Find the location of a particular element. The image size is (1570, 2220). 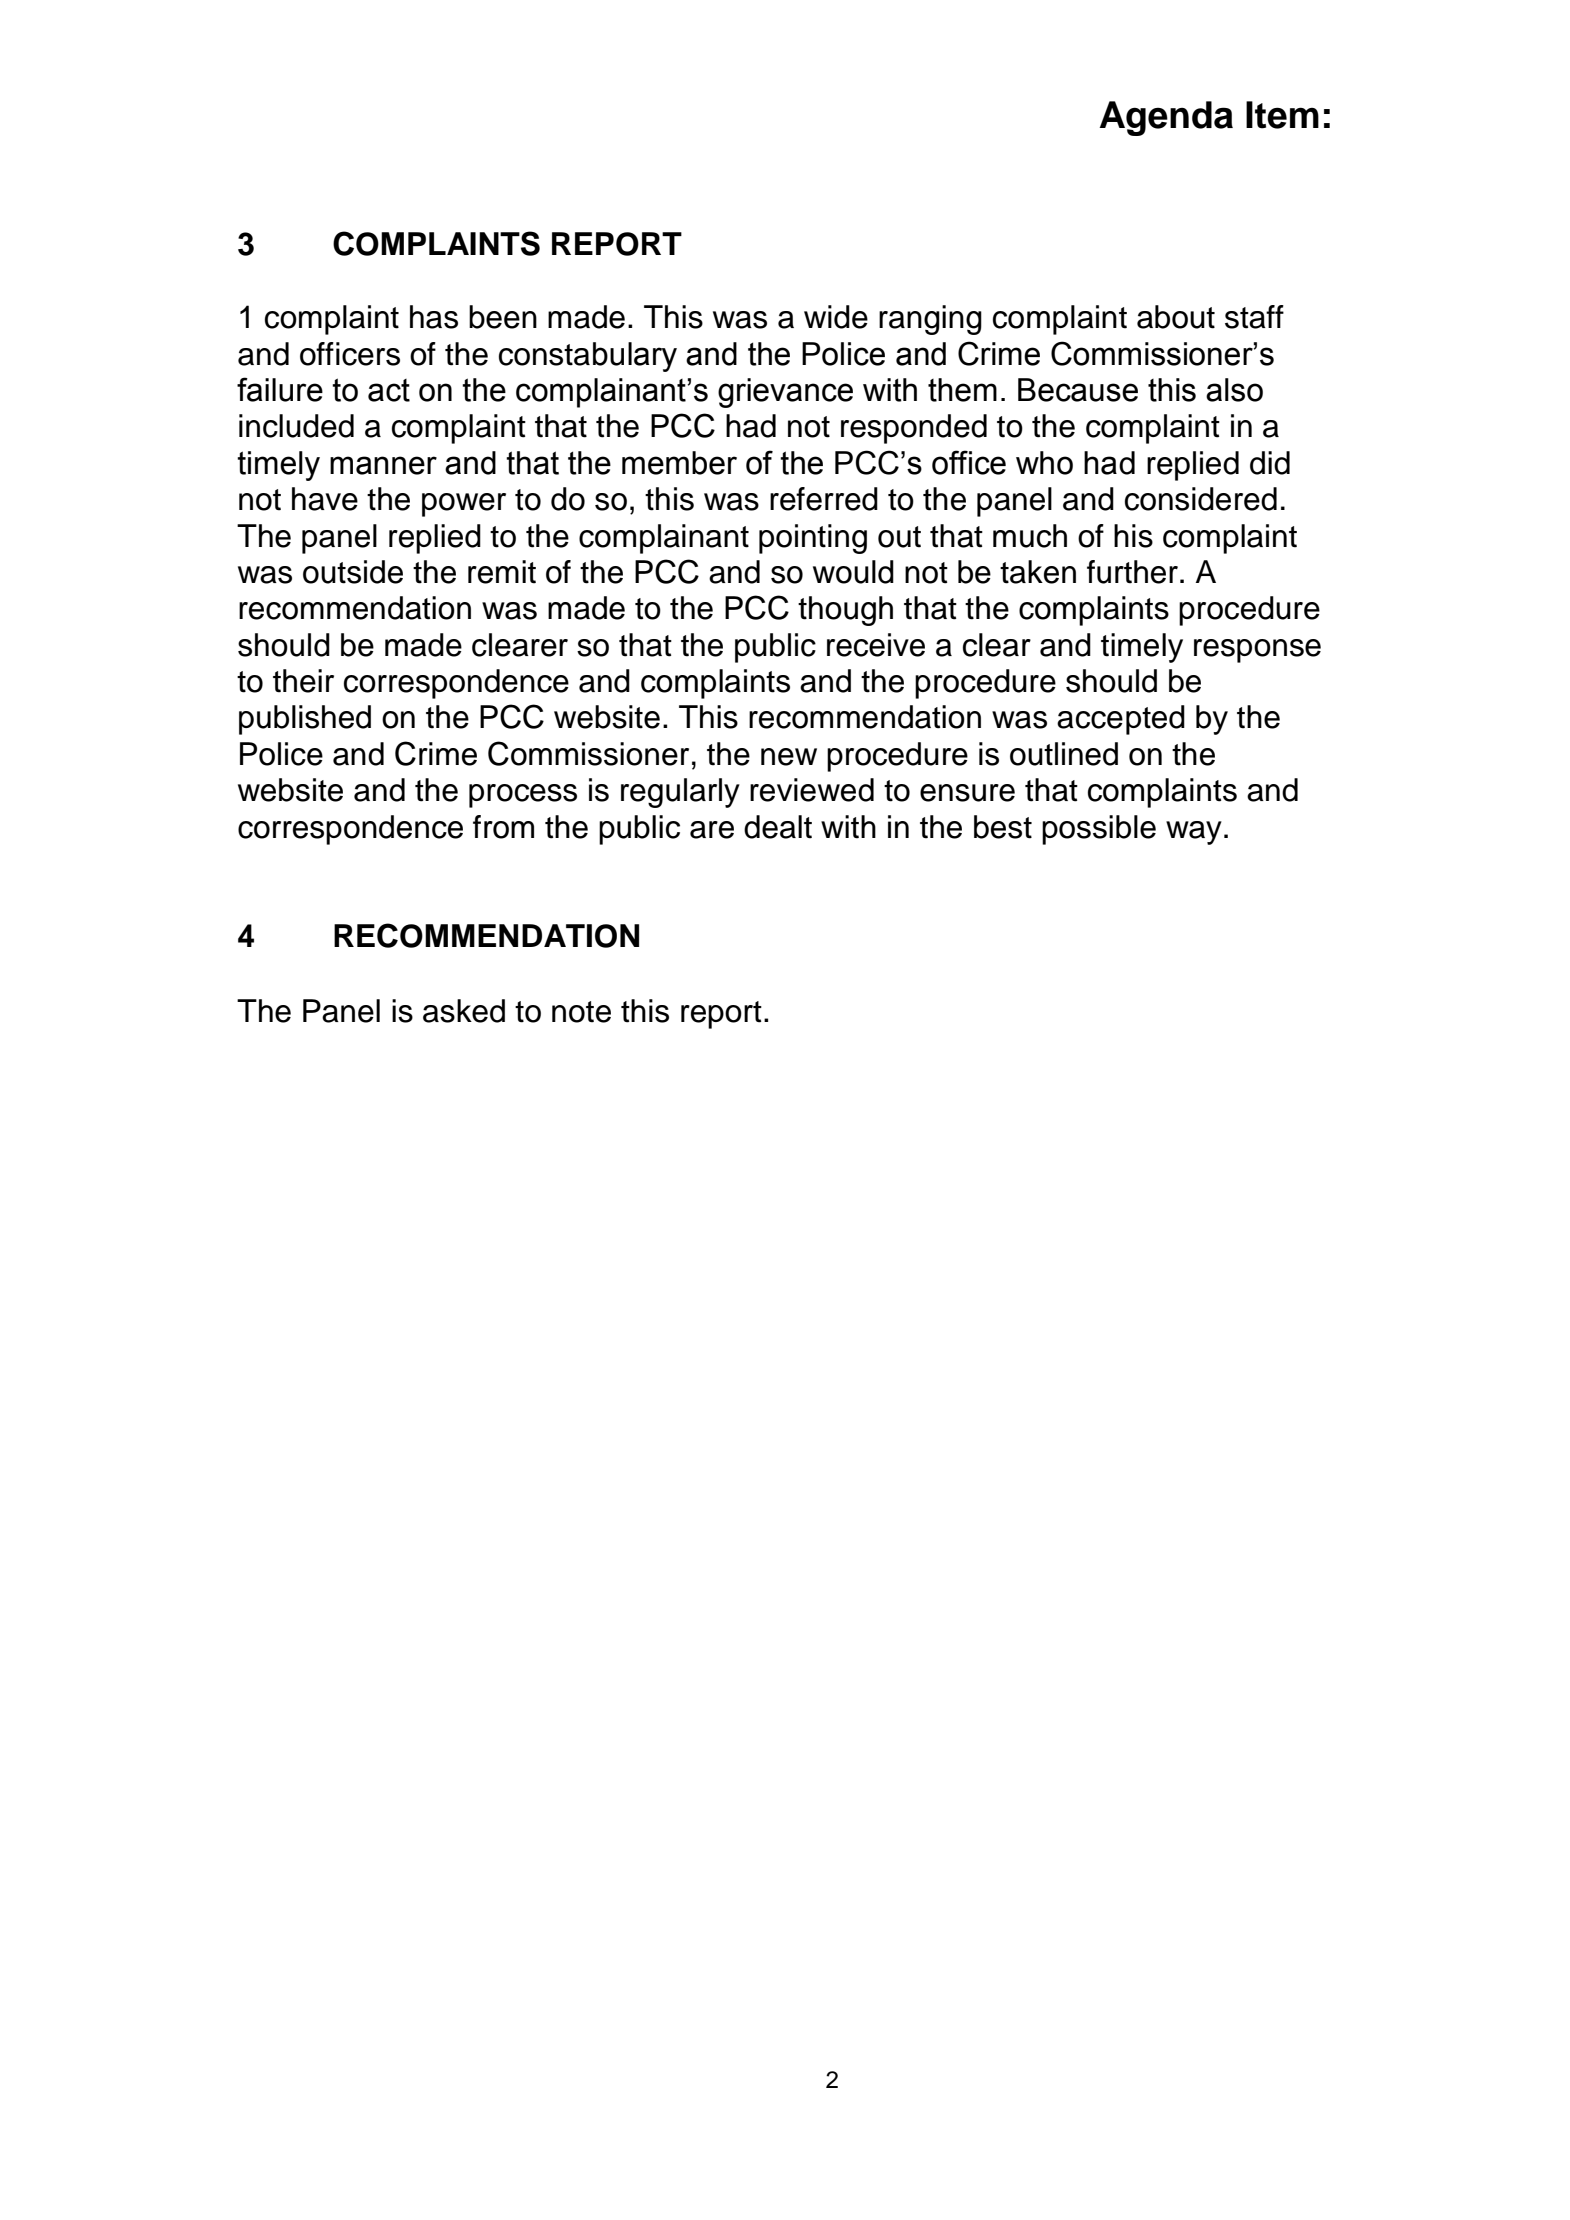

grievance is located at coordinates (785, 393).
